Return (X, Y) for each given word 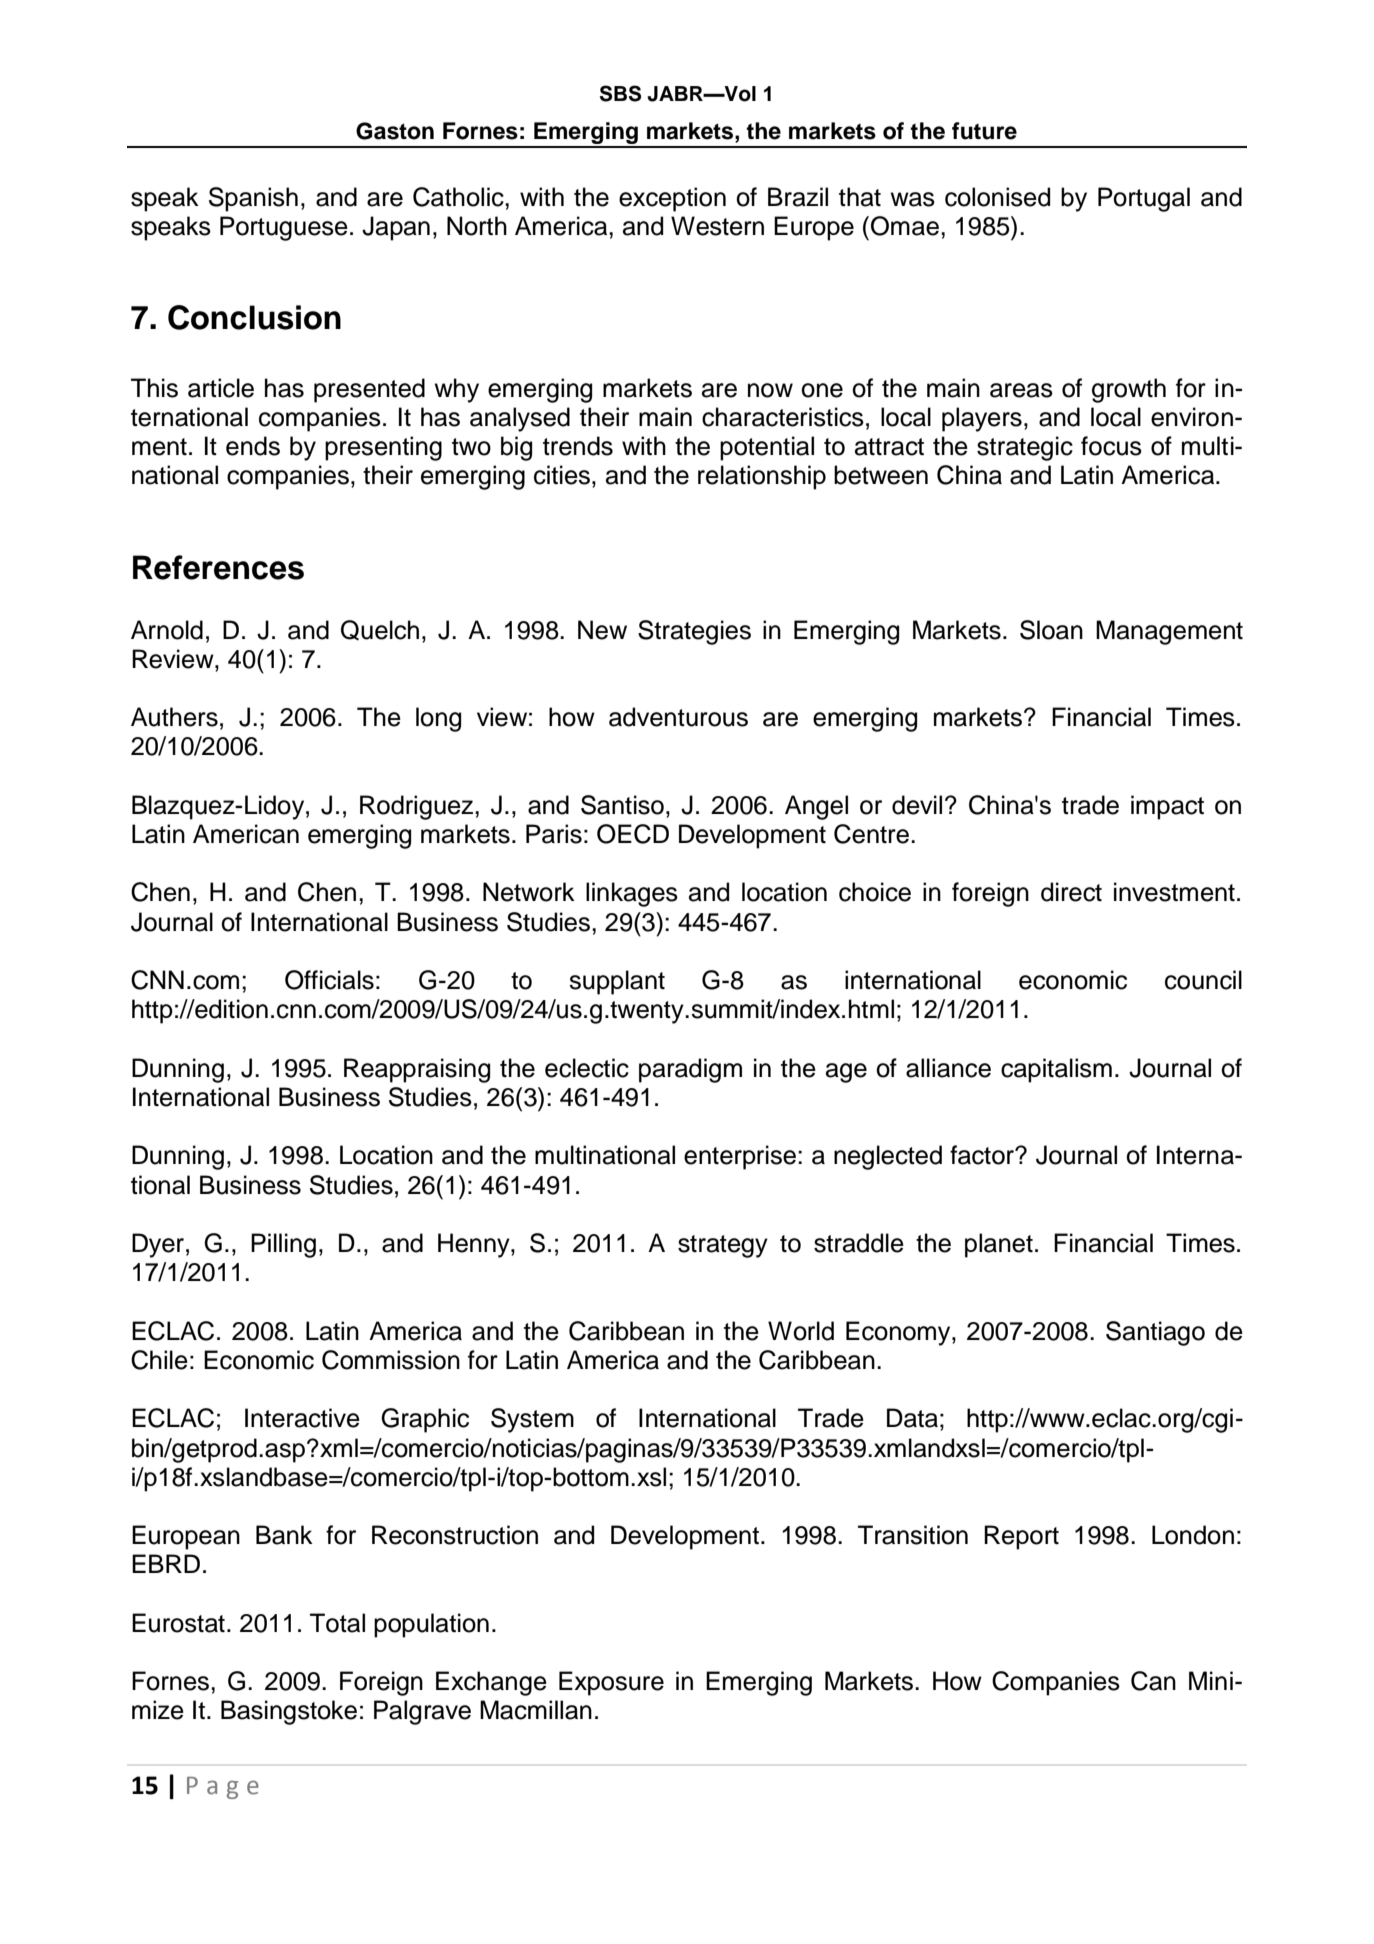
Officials (329, 980)
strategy (723, 1246)
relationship (762, 477)
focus (1111, 446)
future (984, 131)
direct (1071, 892)
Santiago (1155, 1333)
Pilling (283, 1245)
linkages (632, 894)
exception (672, 199)
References (218, 567)
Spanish (253, 199)
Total (337, 1623)
